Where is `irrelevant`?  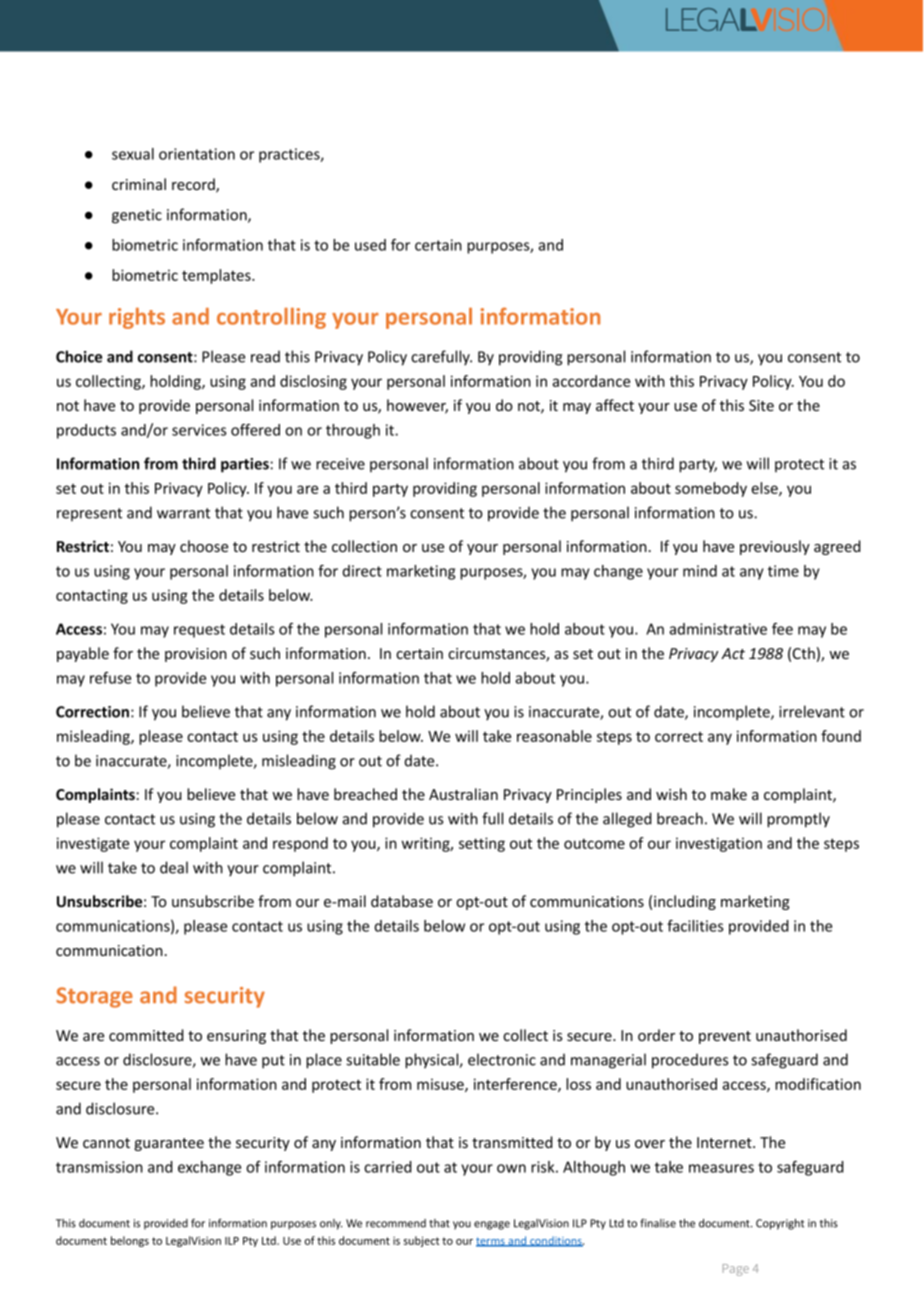 irrelevant is located at coordinates (812, 711).
